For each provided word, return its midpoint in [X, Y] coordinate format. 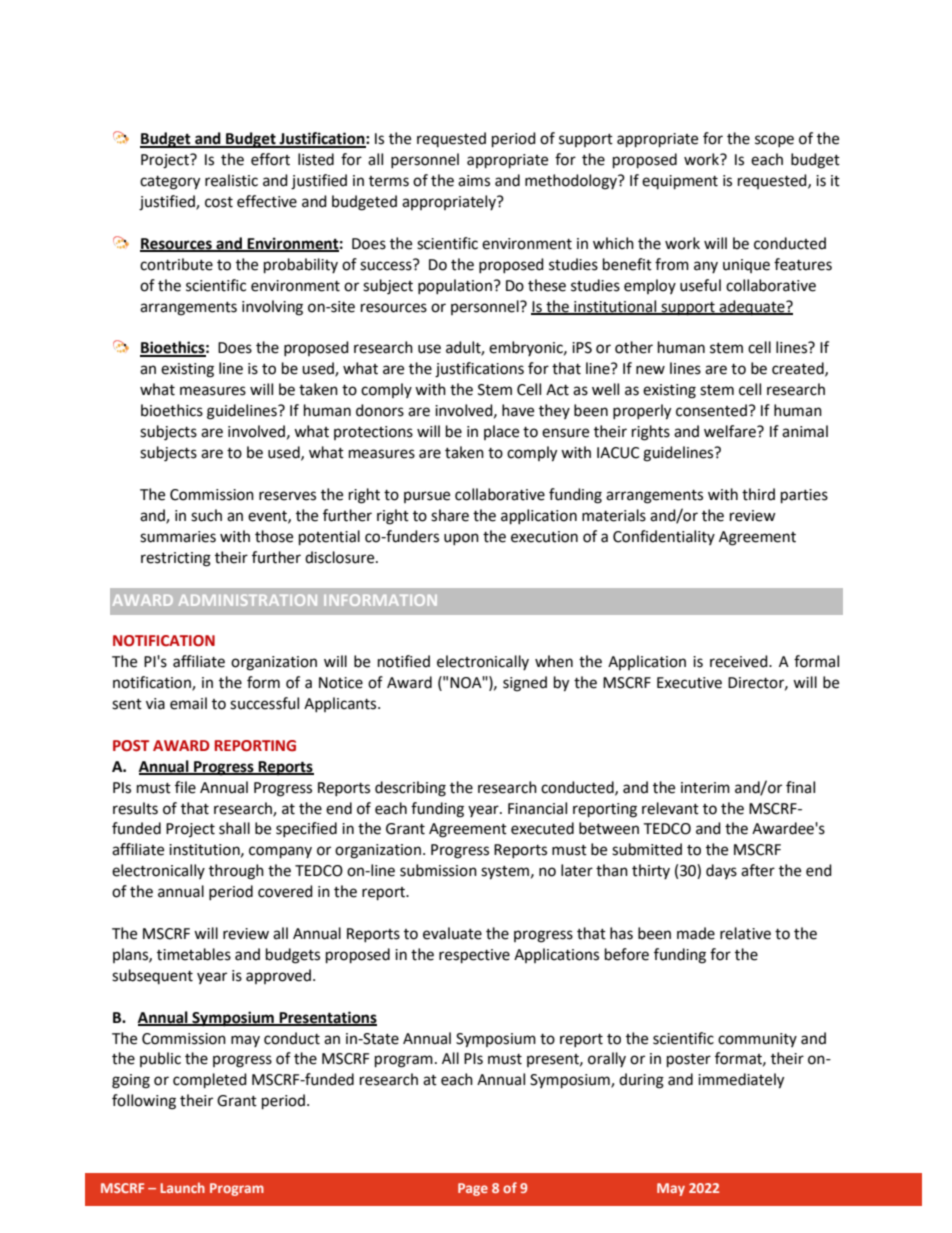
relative [745, 933]
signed [525, 684]
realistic [231, 180]
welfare [731, 431]
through [236, 872]
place [501, 432]
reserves [287, 496]
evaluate [452, 933]
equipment [680, 182]
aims [474, 181]
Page [473, 1189]
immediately [741, 1081]
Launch [182, 1187]
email [188, 703]
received [740, 661]
